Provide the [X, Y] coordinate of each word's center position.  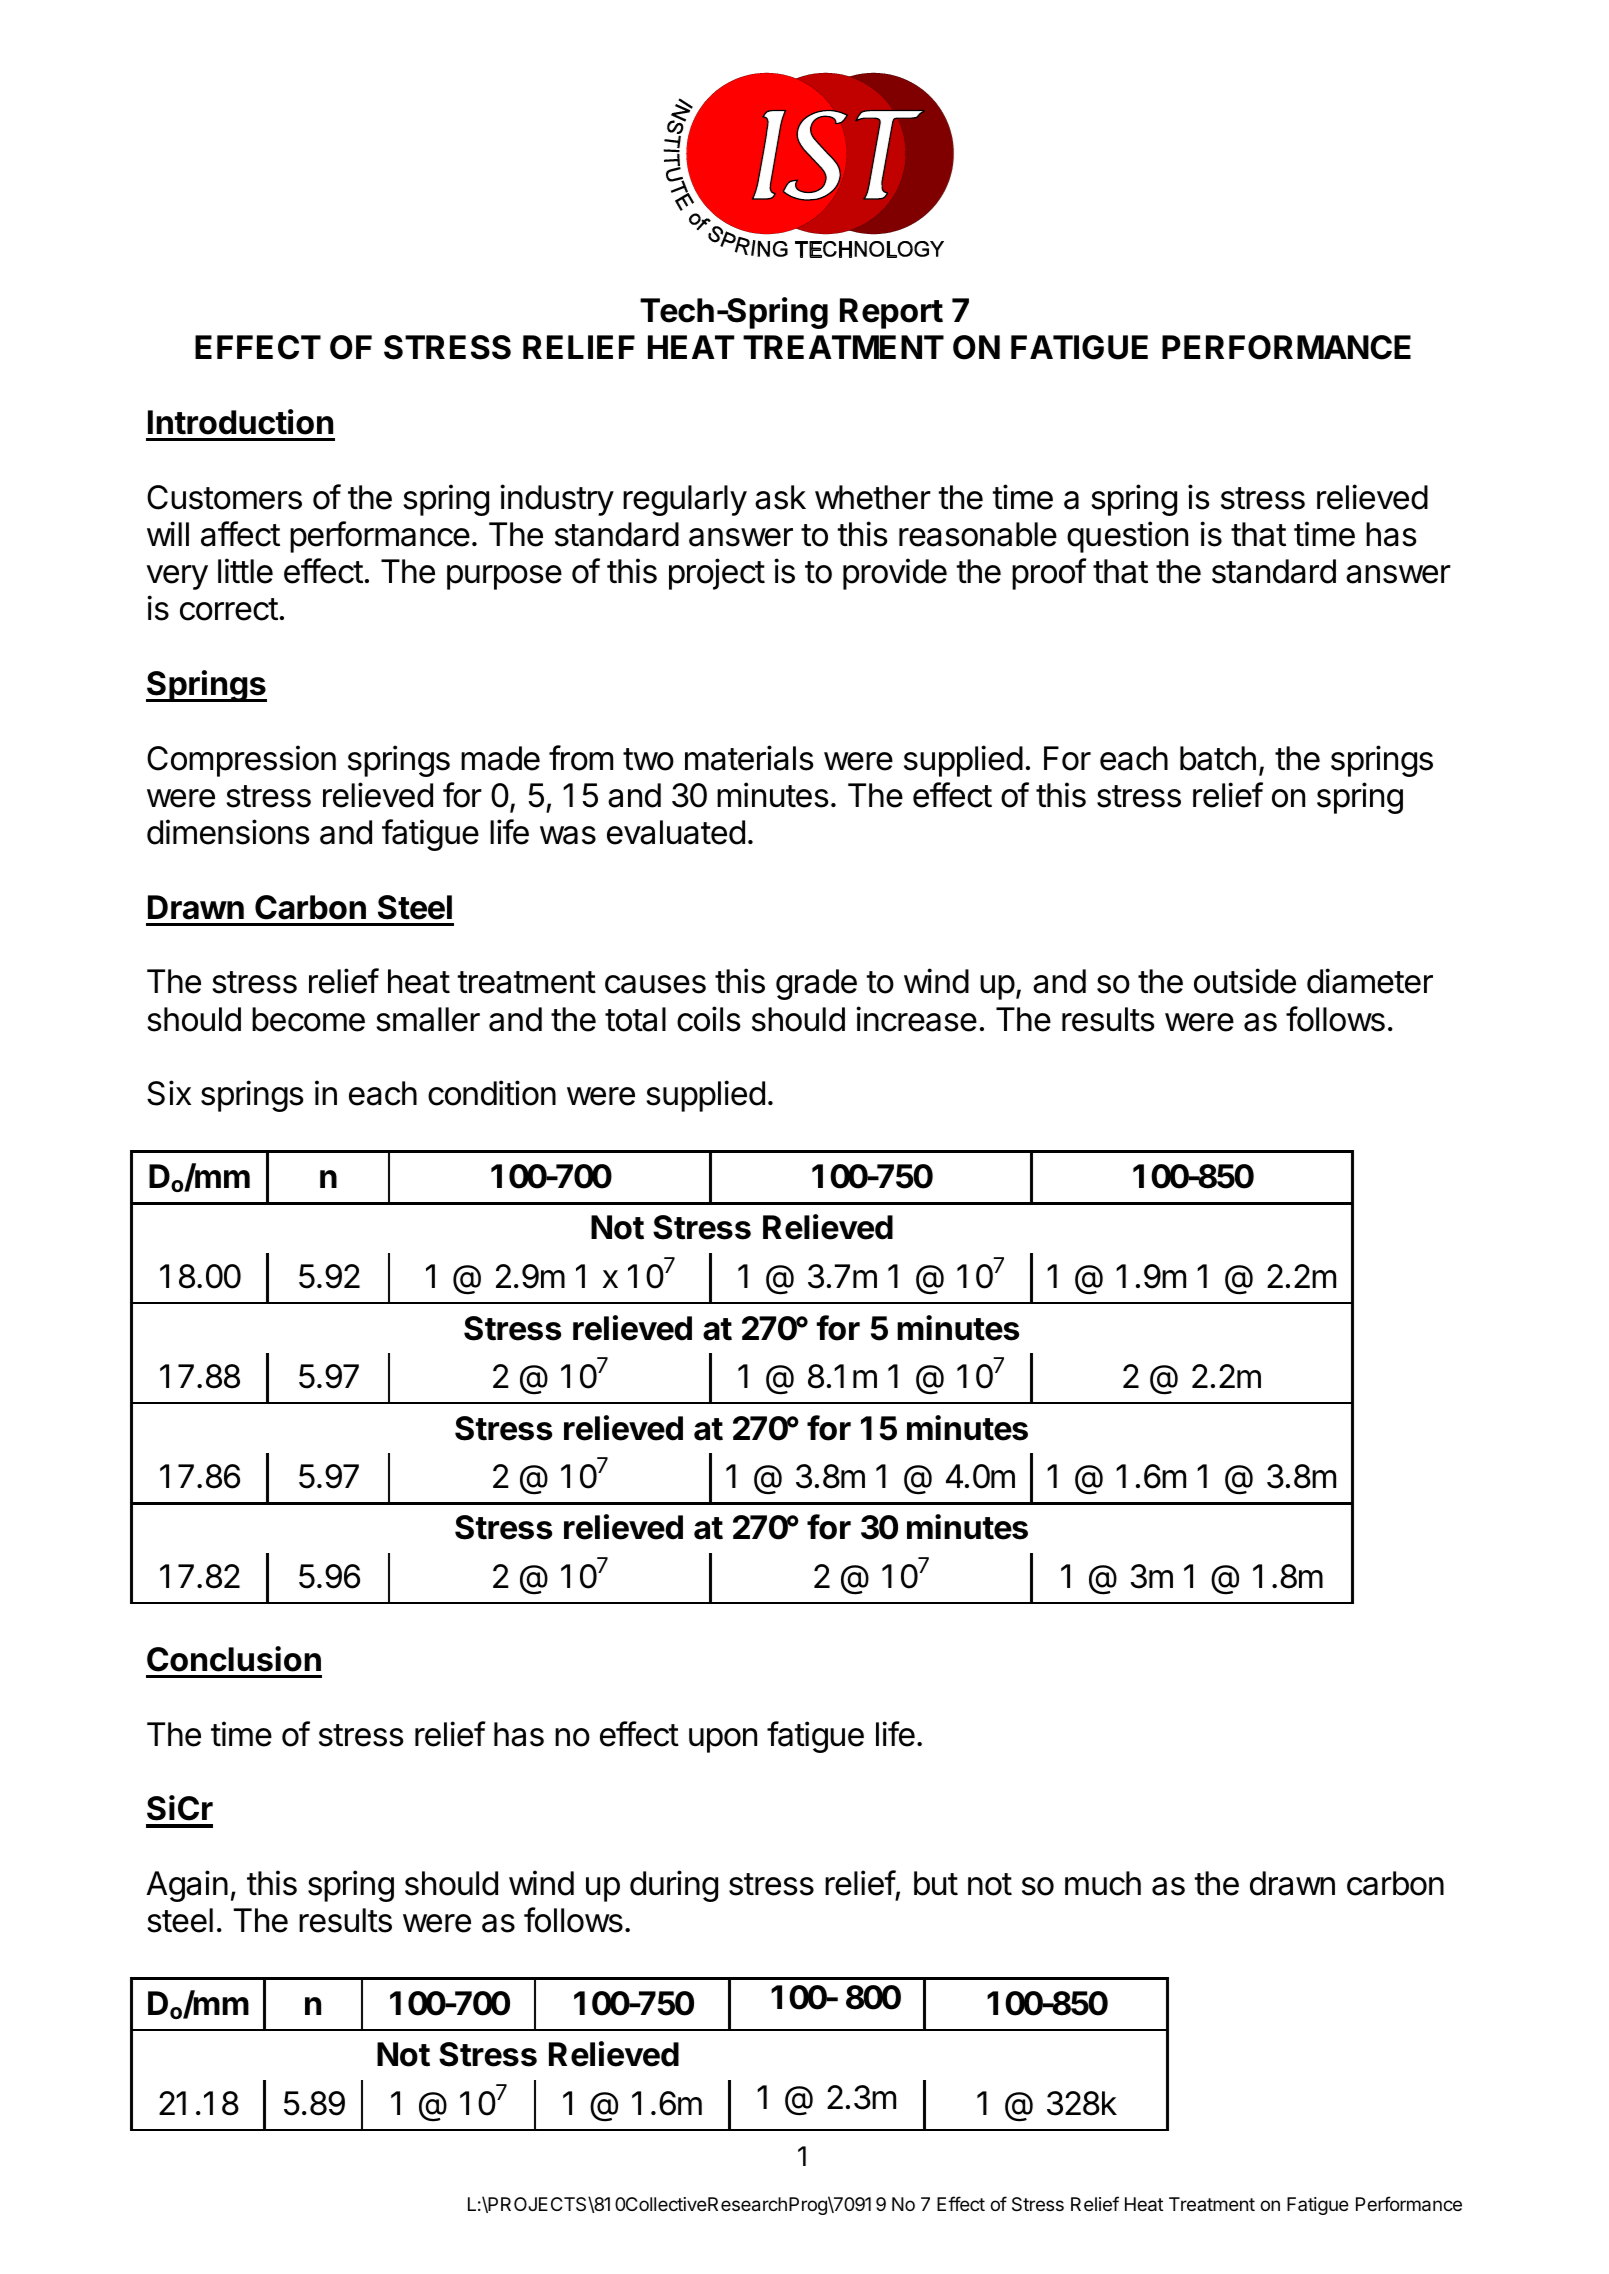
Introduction [240, 422]
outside [1245, 981]
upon [723, 1740]
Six [169, 1093]
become [308, 1019]
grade [816, 984]
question [1127, 537]
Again [187, 1886]
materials [749, 758]
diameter [1370, 981]
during [674, 1886]
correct [229, 609]
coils [709, 1019]
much [1103, 1883]
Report [891, 313]
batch [1218, 758]
